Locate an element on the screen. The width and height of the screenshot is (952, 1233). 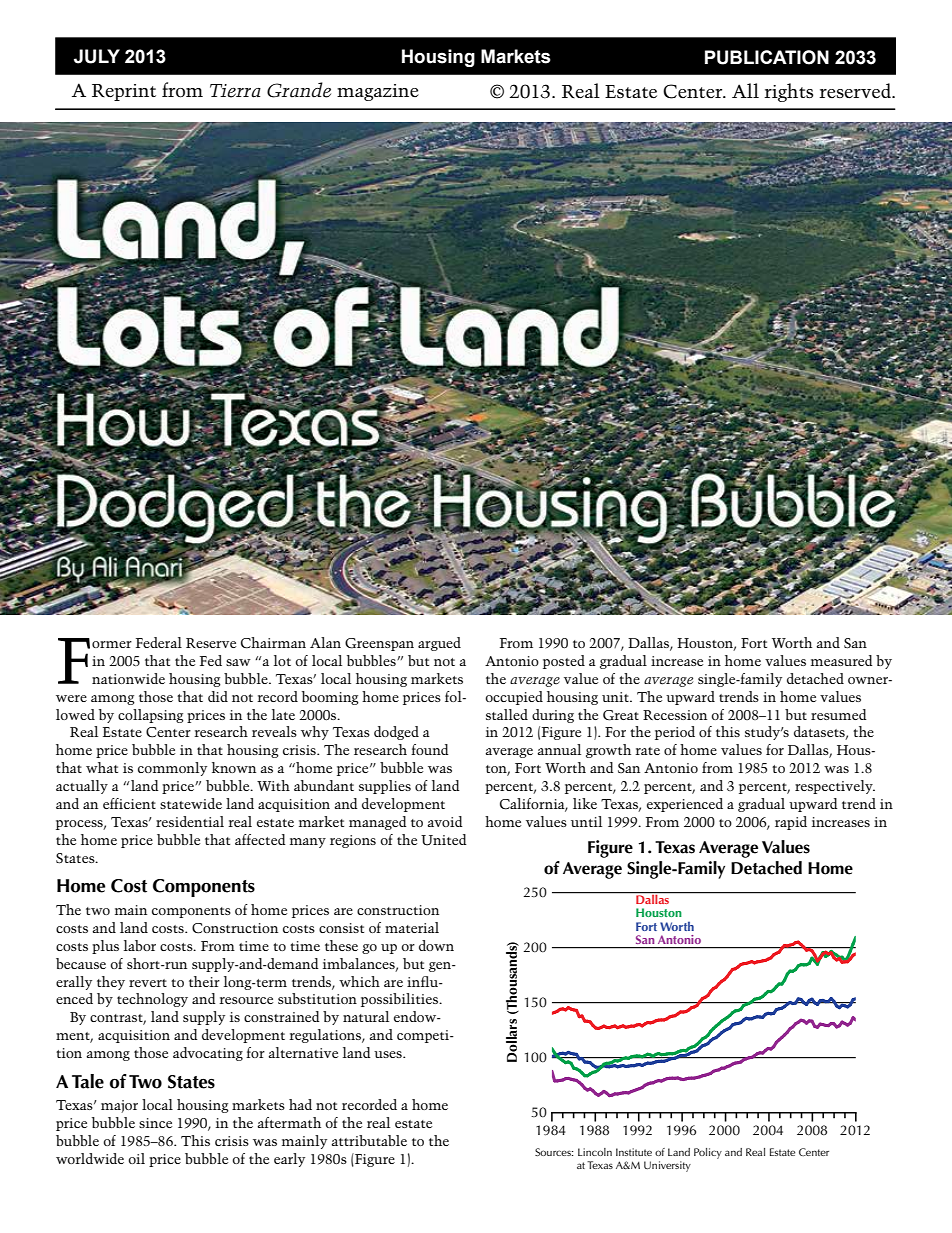
measured is located at coordinates (842, 660).
